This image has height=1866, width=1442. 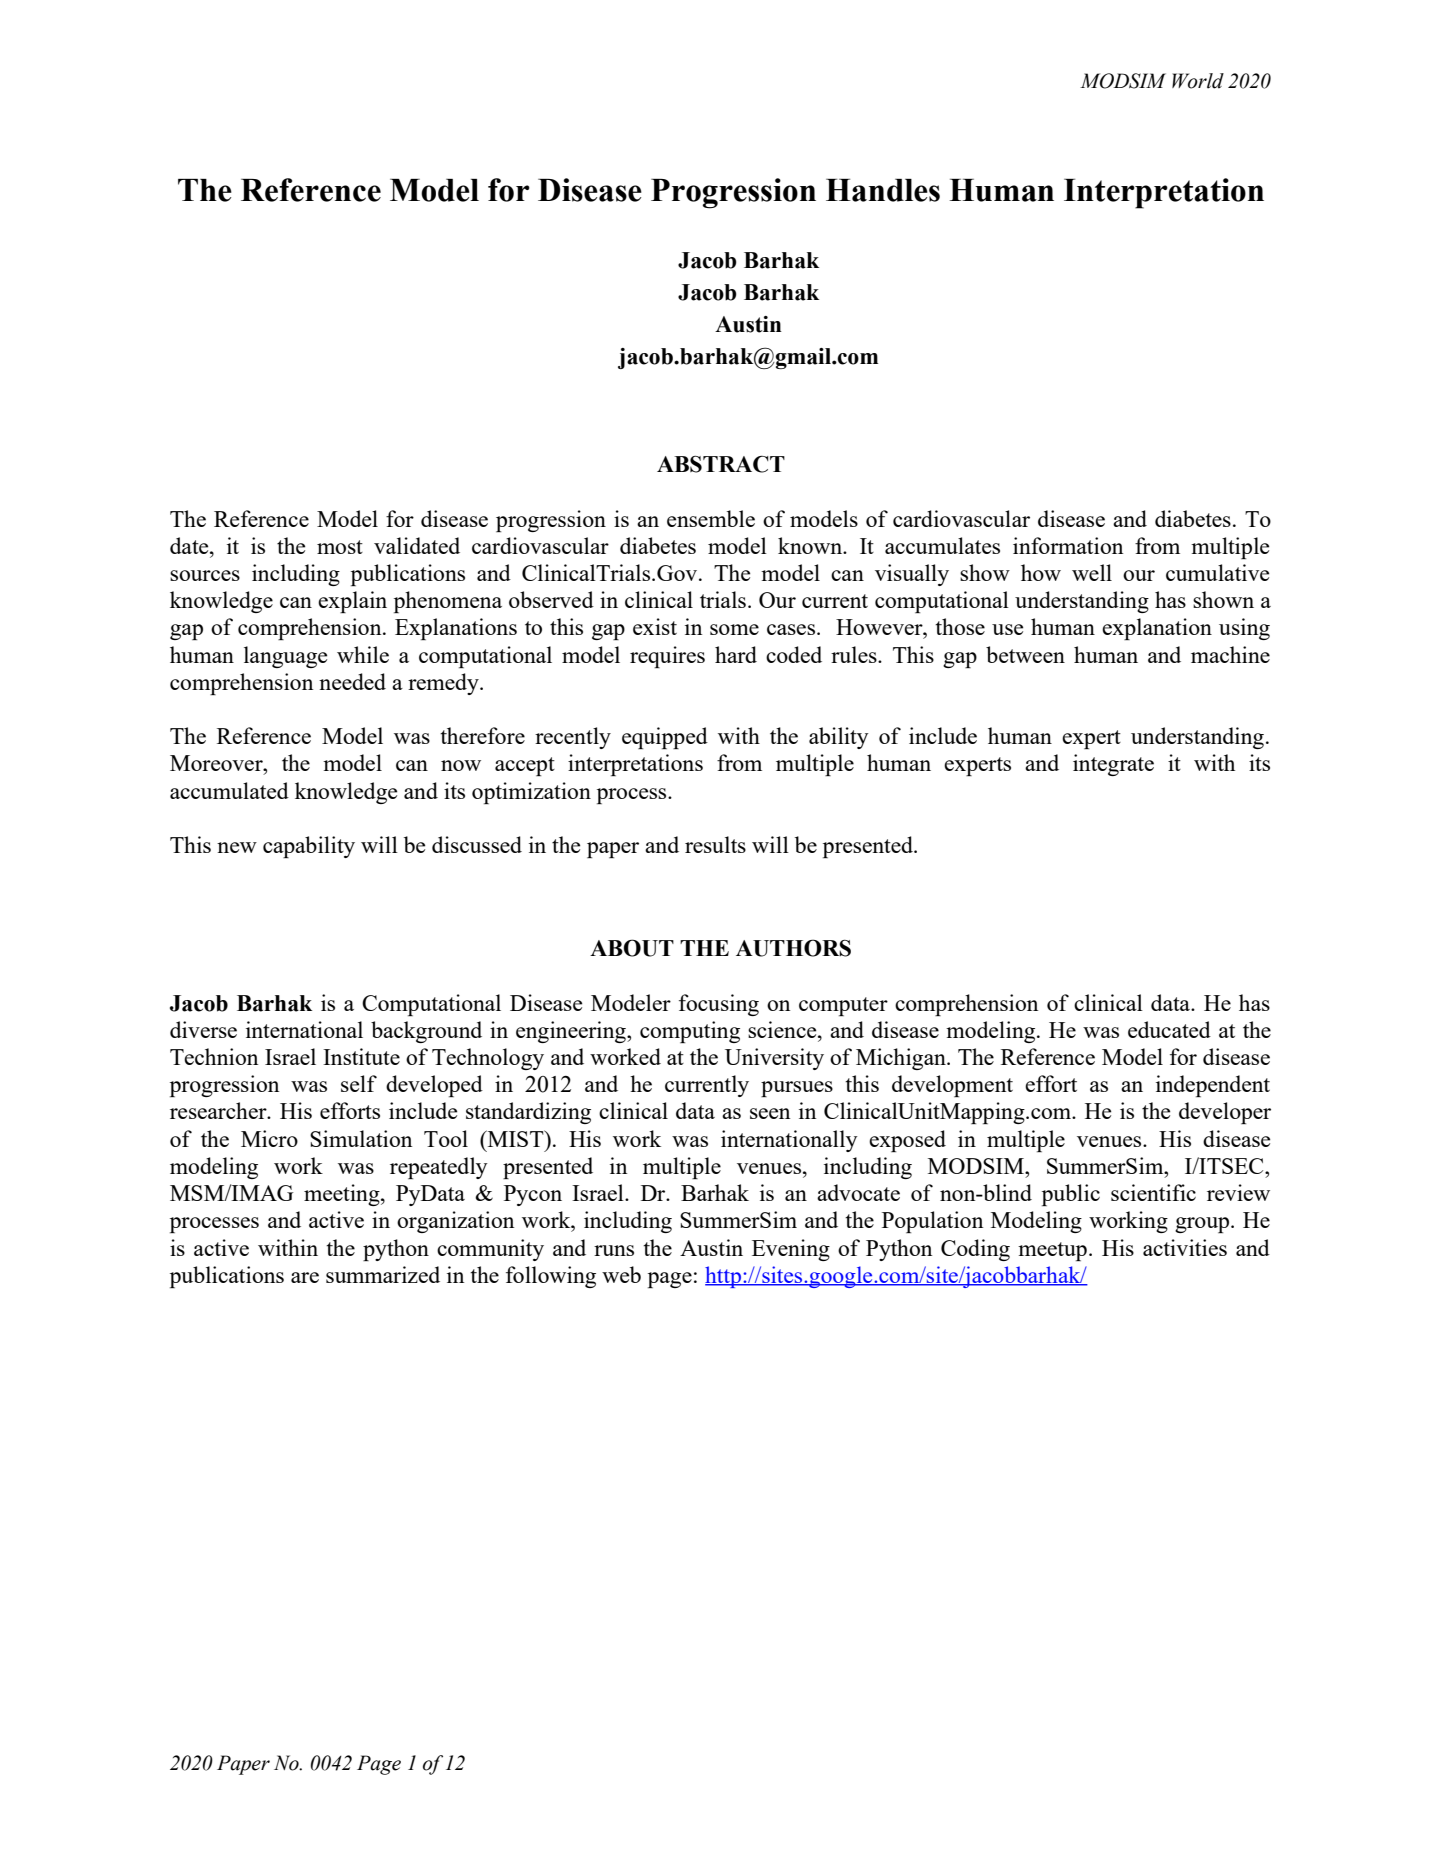 What do you see at coordinates (305, 1277) in the image?
I see `are` at bounding box center [305, 1277].
